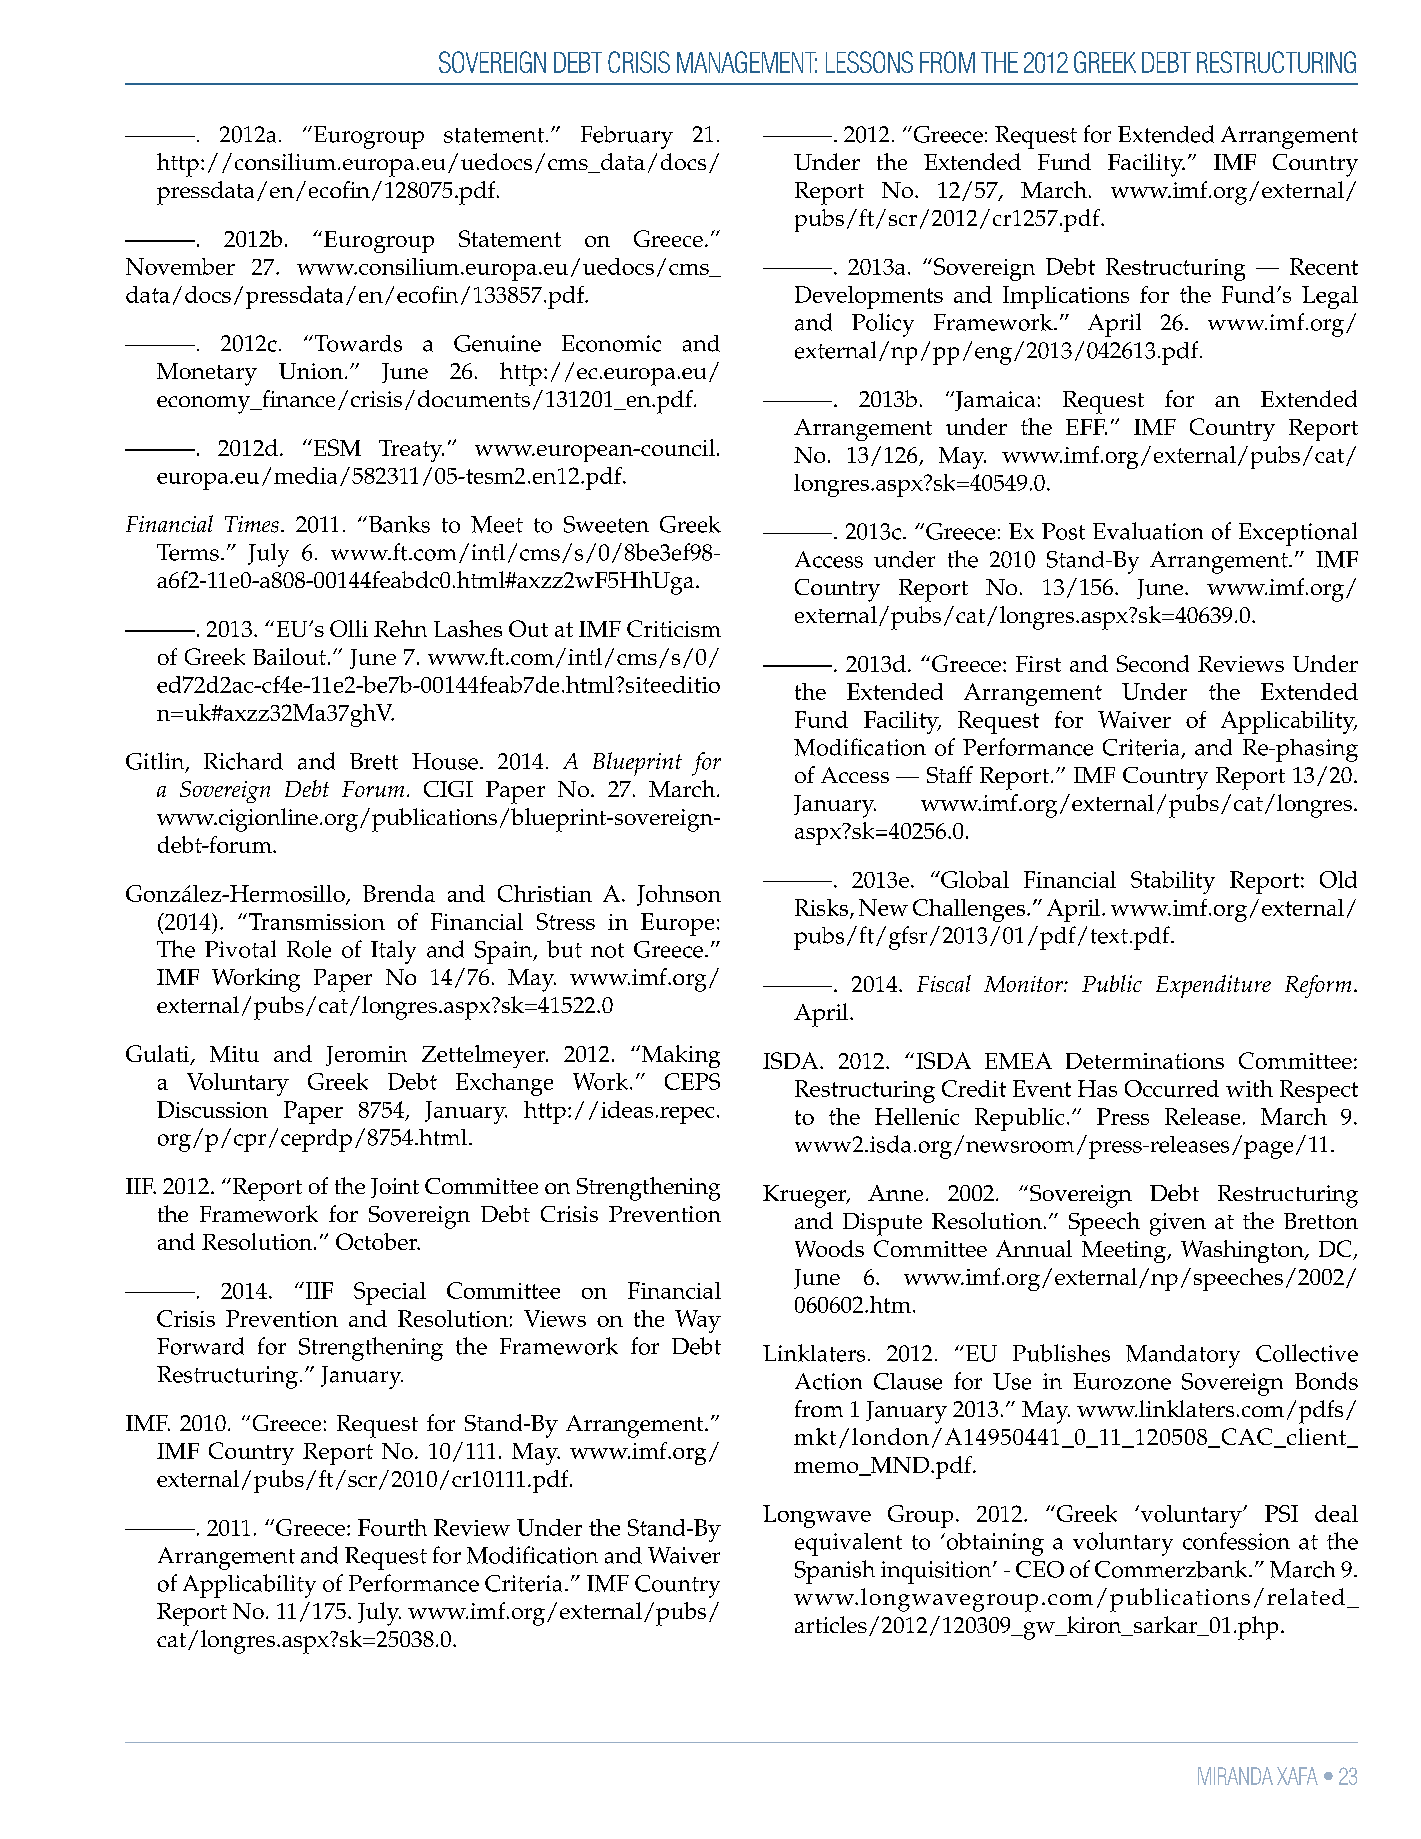 The width and height of the screenshot is (1421, 1839). I want to click on Criticism, so click(674, 628).
